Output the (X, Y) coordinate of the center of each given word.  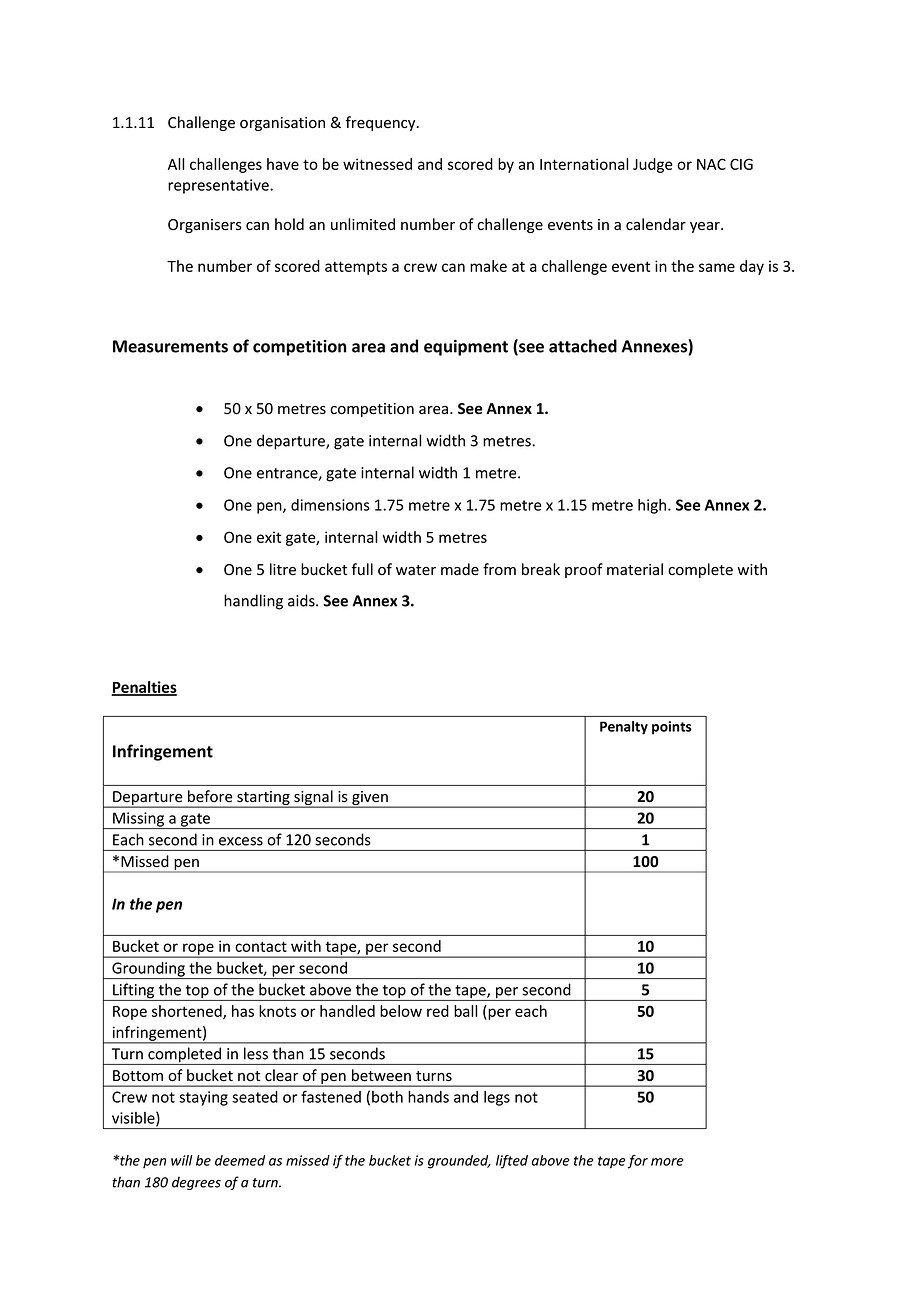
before (210, 796)
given (370, 799)
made (460, 569)
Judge (652, 165)
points (672, 728)
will (182, 1160)
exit (269, 537)
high (653, 506)
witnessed (377, 164)
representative (219, 186)
